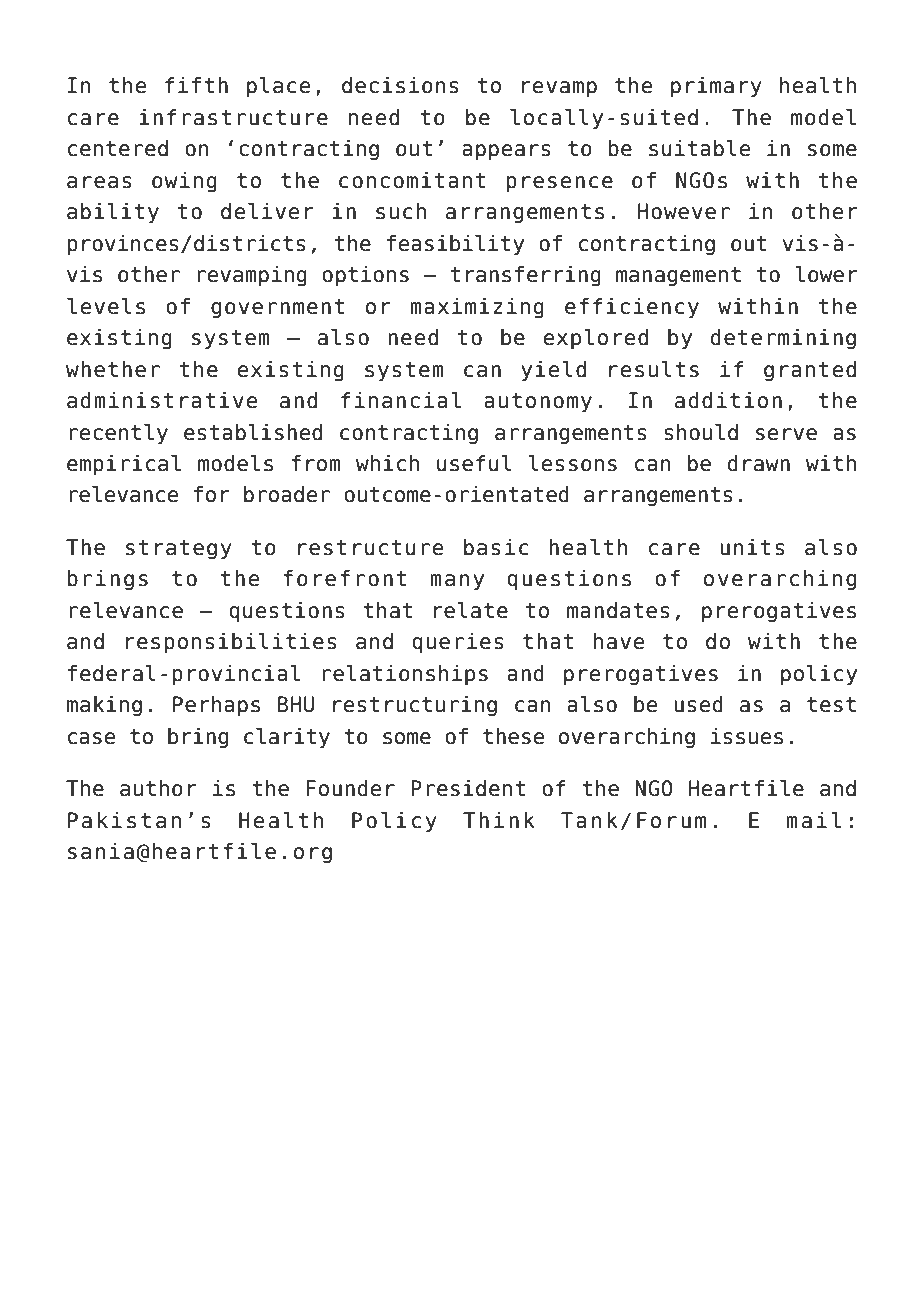 This screenshot has width=924, height=1308. Describe the element at coordinates (401, 400) in the screenshot. I see `financial` at that location.
